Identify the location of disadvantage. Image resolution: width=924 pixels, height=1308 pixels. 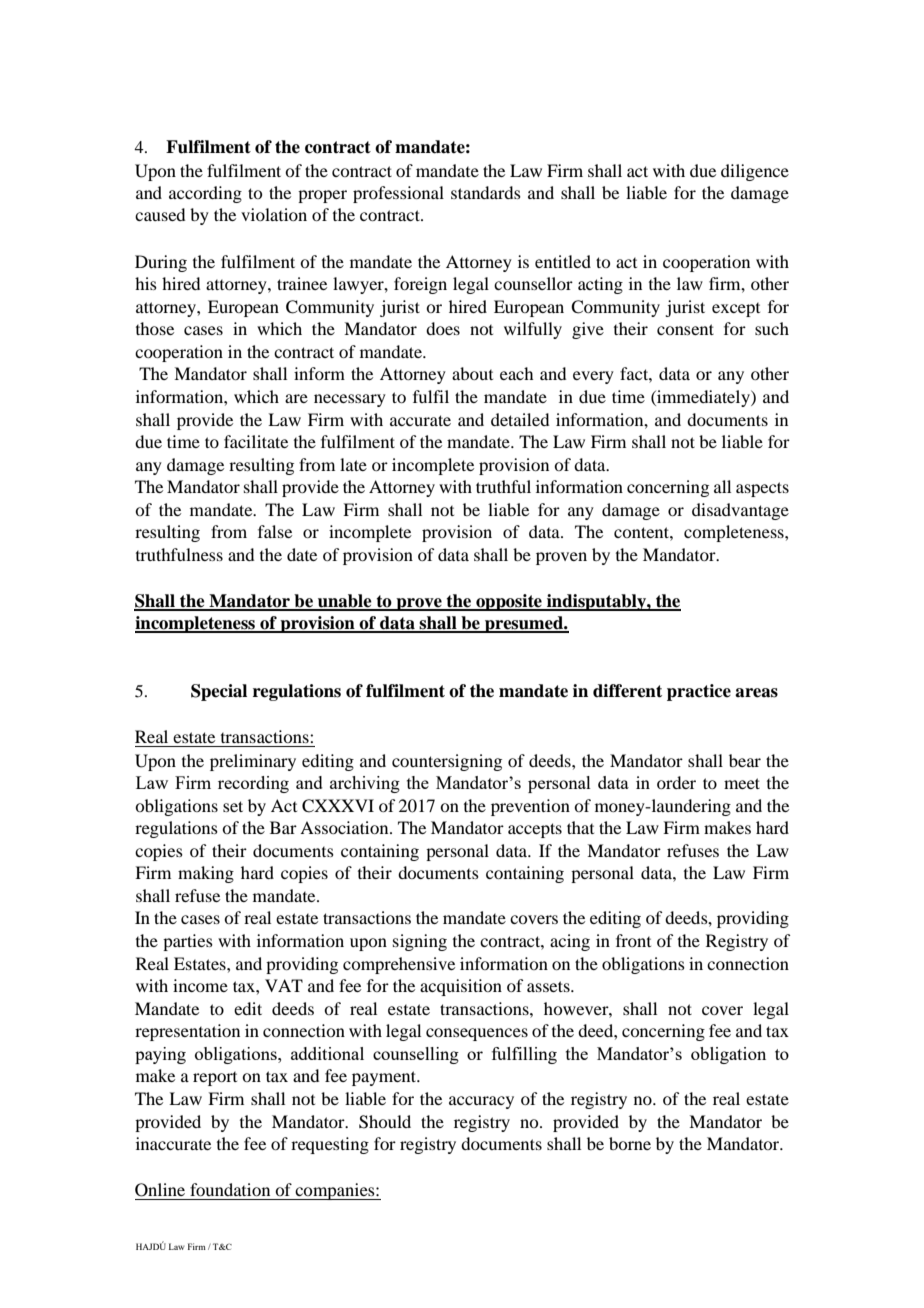
(740, 511).
